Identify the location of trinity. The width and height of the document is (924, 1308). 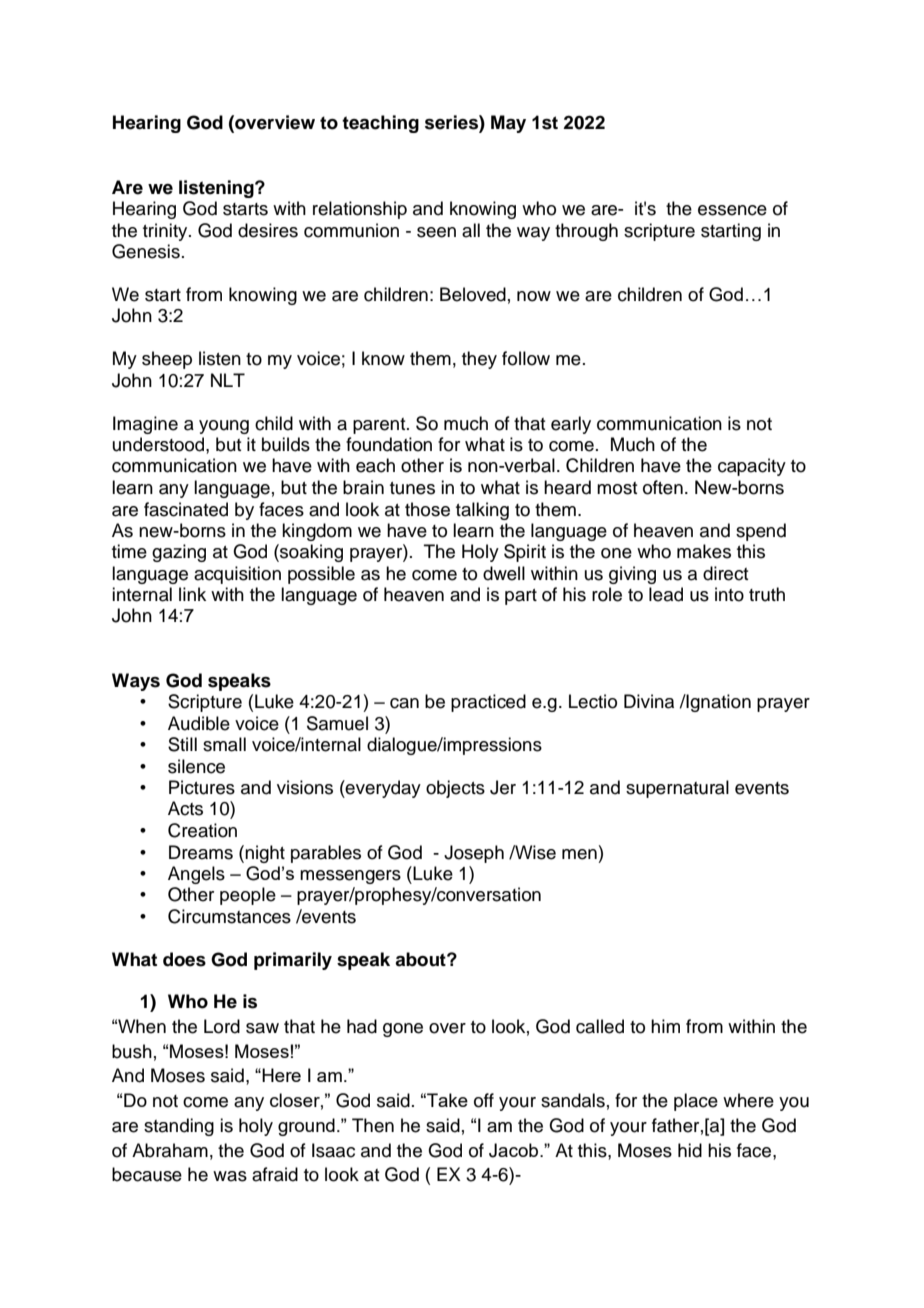
(166, 232).
